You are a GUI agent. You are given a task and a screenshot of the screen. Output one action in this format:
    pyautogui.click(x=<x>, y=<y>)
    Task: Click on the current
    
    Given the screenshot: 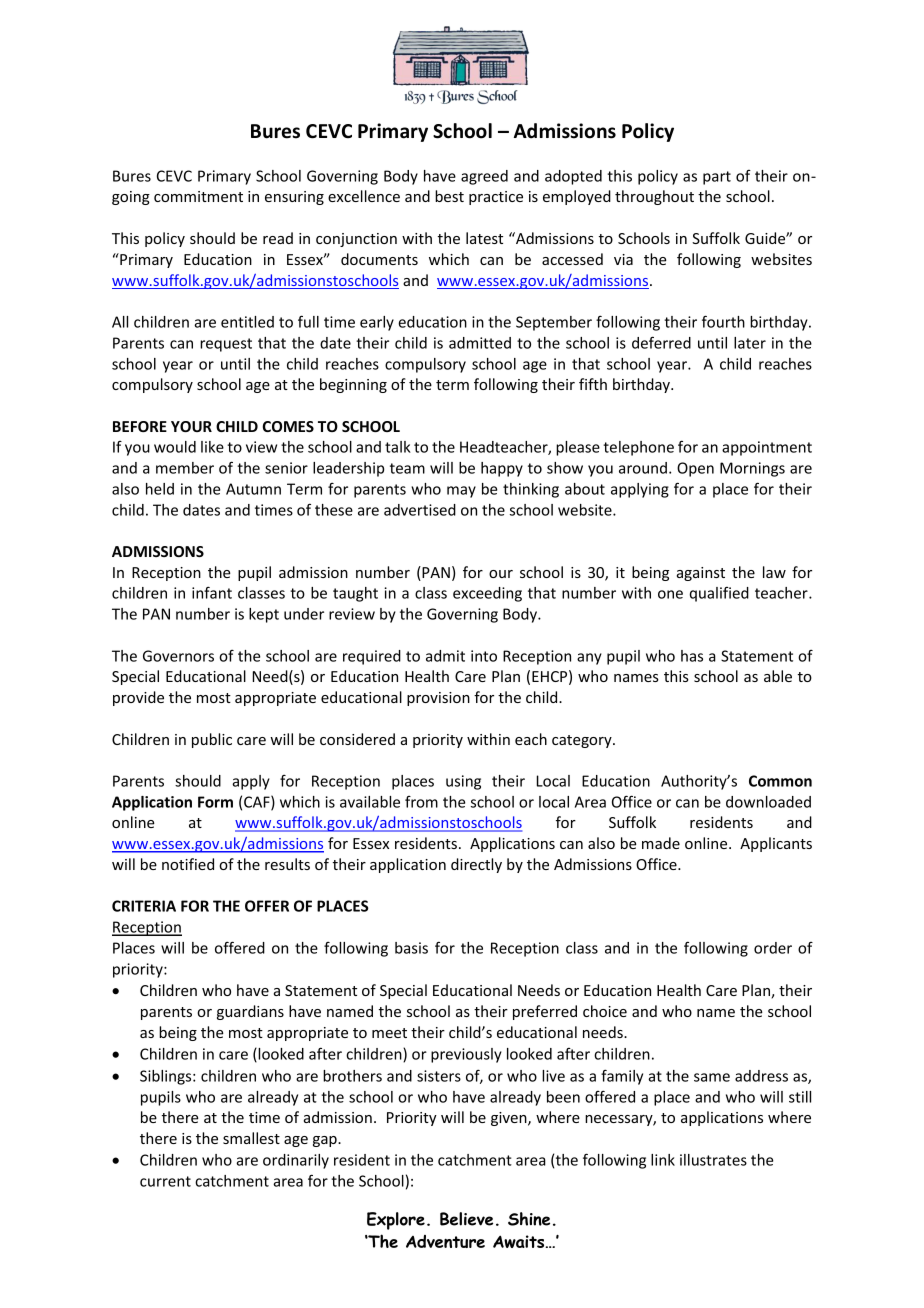 What is the action you would take?
    pyautogui.click(x=165, y=1181)
